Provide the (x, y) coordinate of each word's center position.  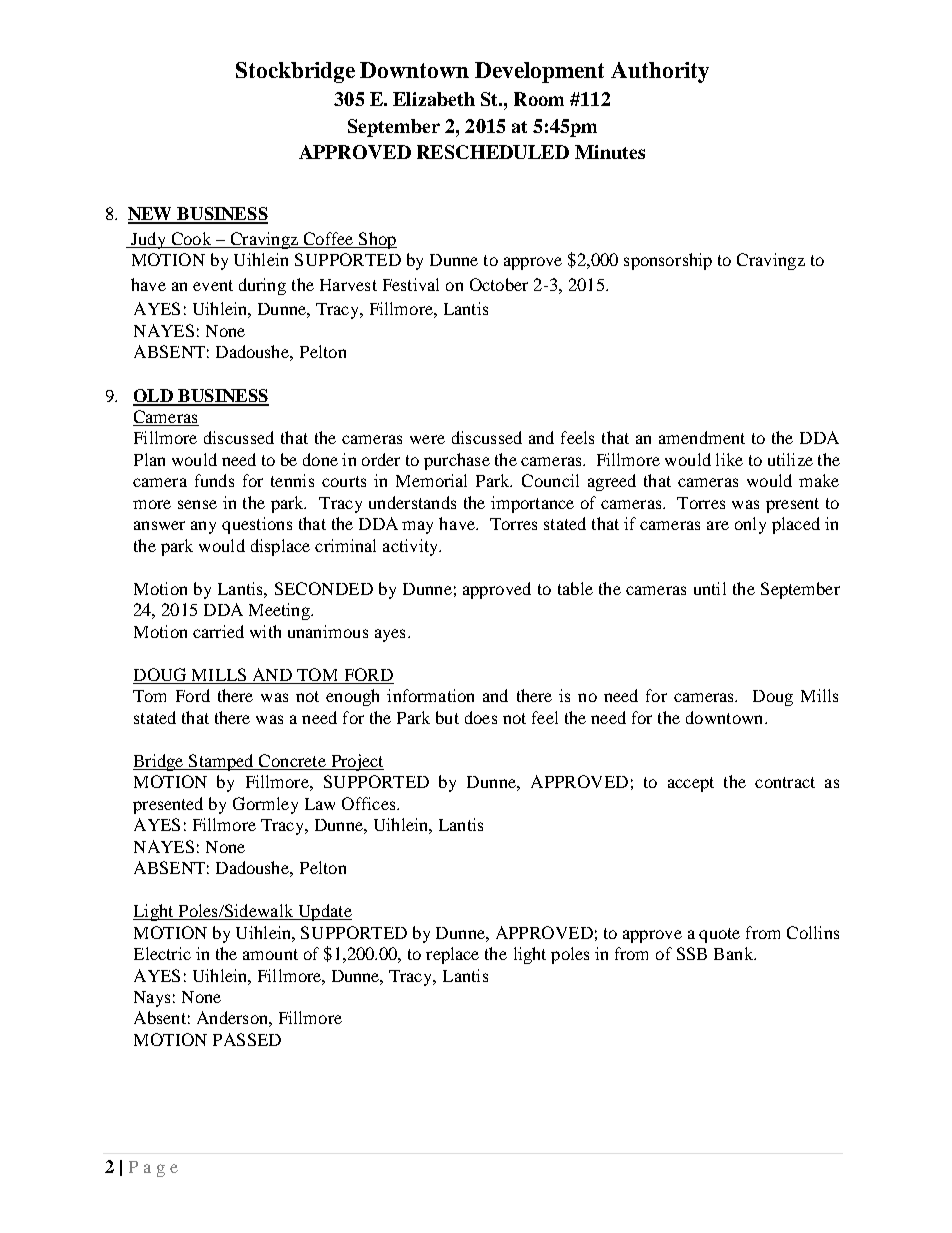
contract (785, 782)
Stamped (221, 762)
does (481, 717)
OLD (154, 397)
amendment (702, 437)
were (427, 439)
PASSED (247, 1039)
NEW (151, 215)
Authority (660, 72)
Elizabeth (434, 99)
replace (452, 955)
